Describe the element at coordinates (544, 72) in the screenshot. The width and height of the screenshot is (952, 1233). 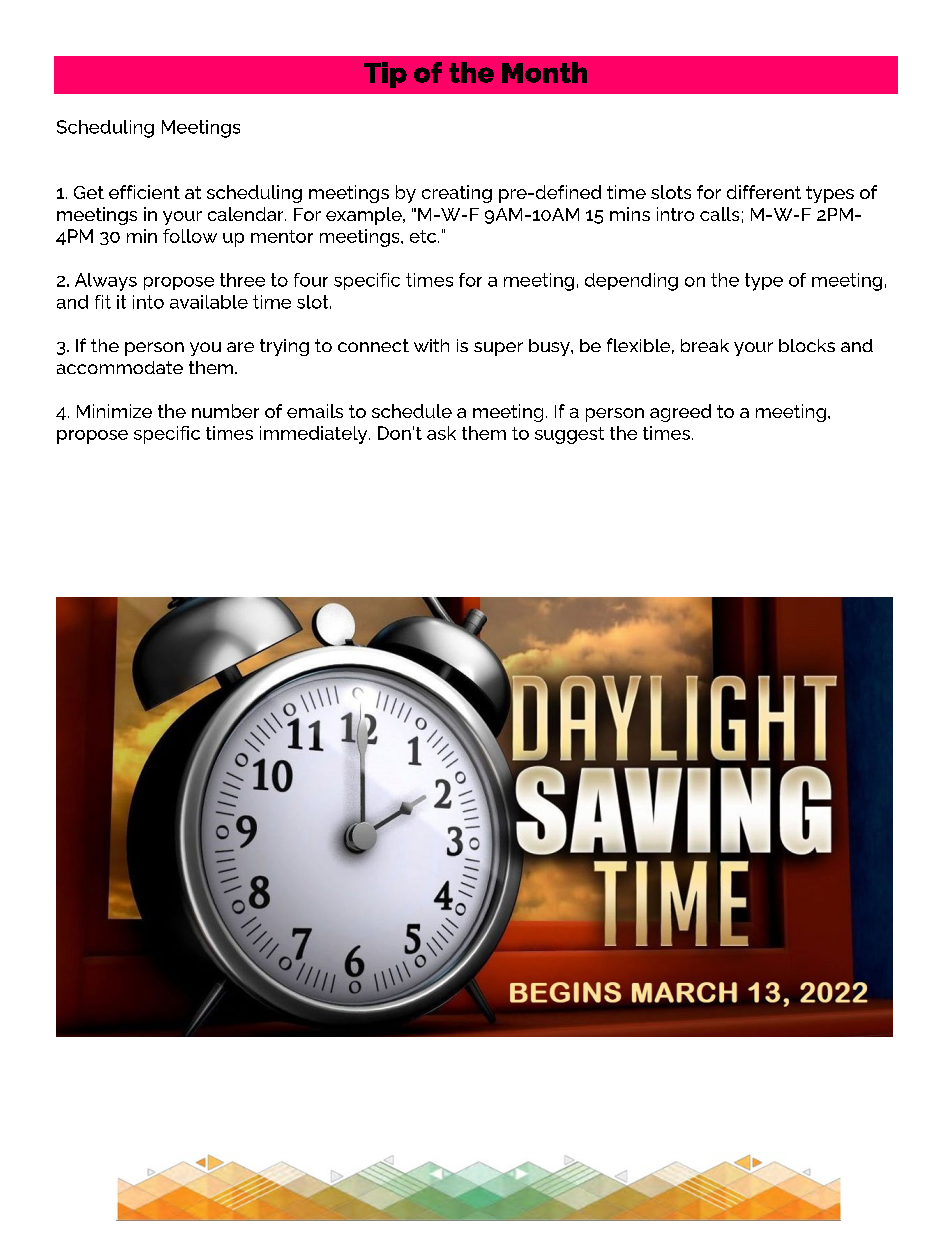
I see `Month` at that location.
